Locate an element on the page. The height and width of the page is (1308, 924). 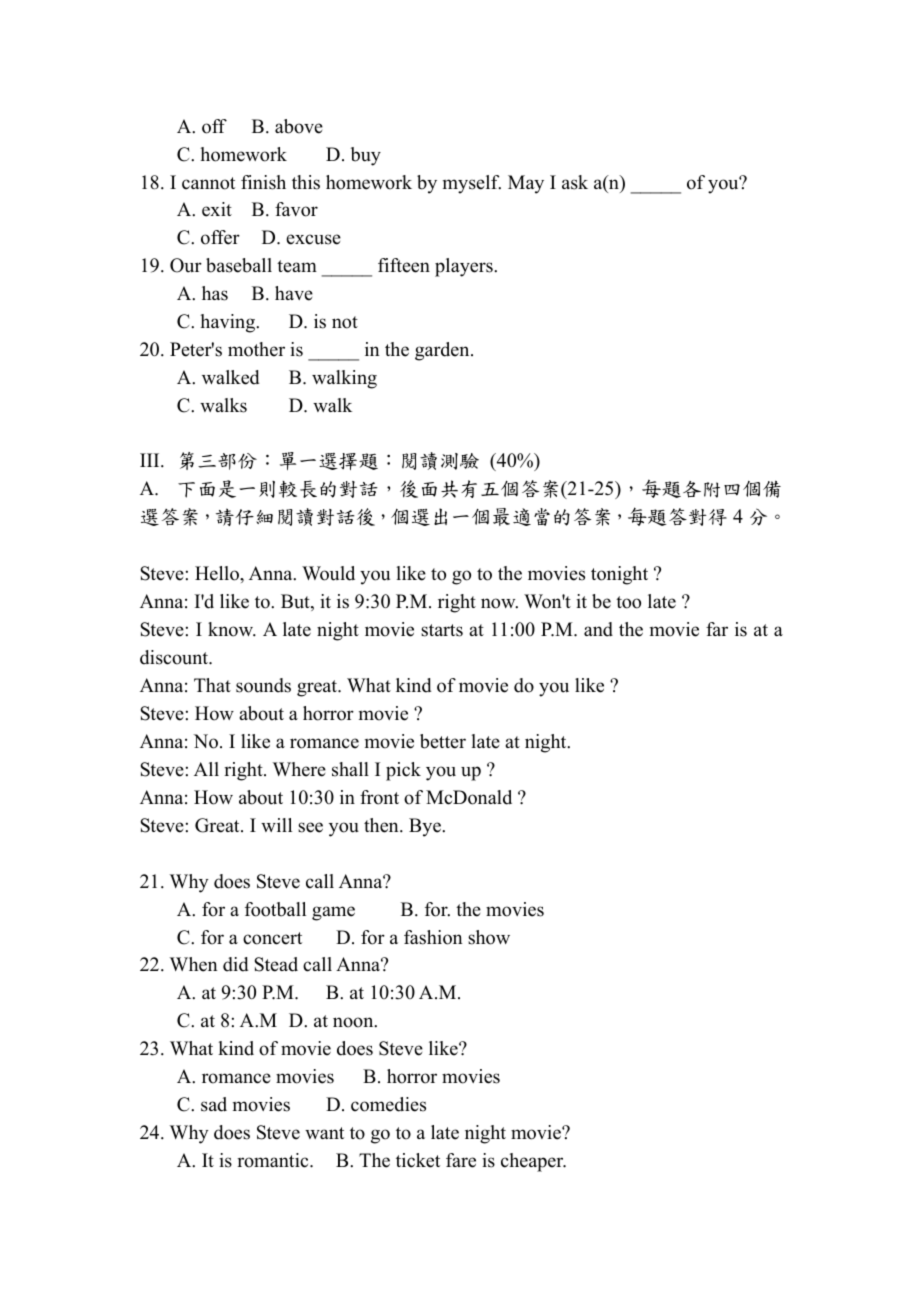
That is located at coordinates (212, 685).
